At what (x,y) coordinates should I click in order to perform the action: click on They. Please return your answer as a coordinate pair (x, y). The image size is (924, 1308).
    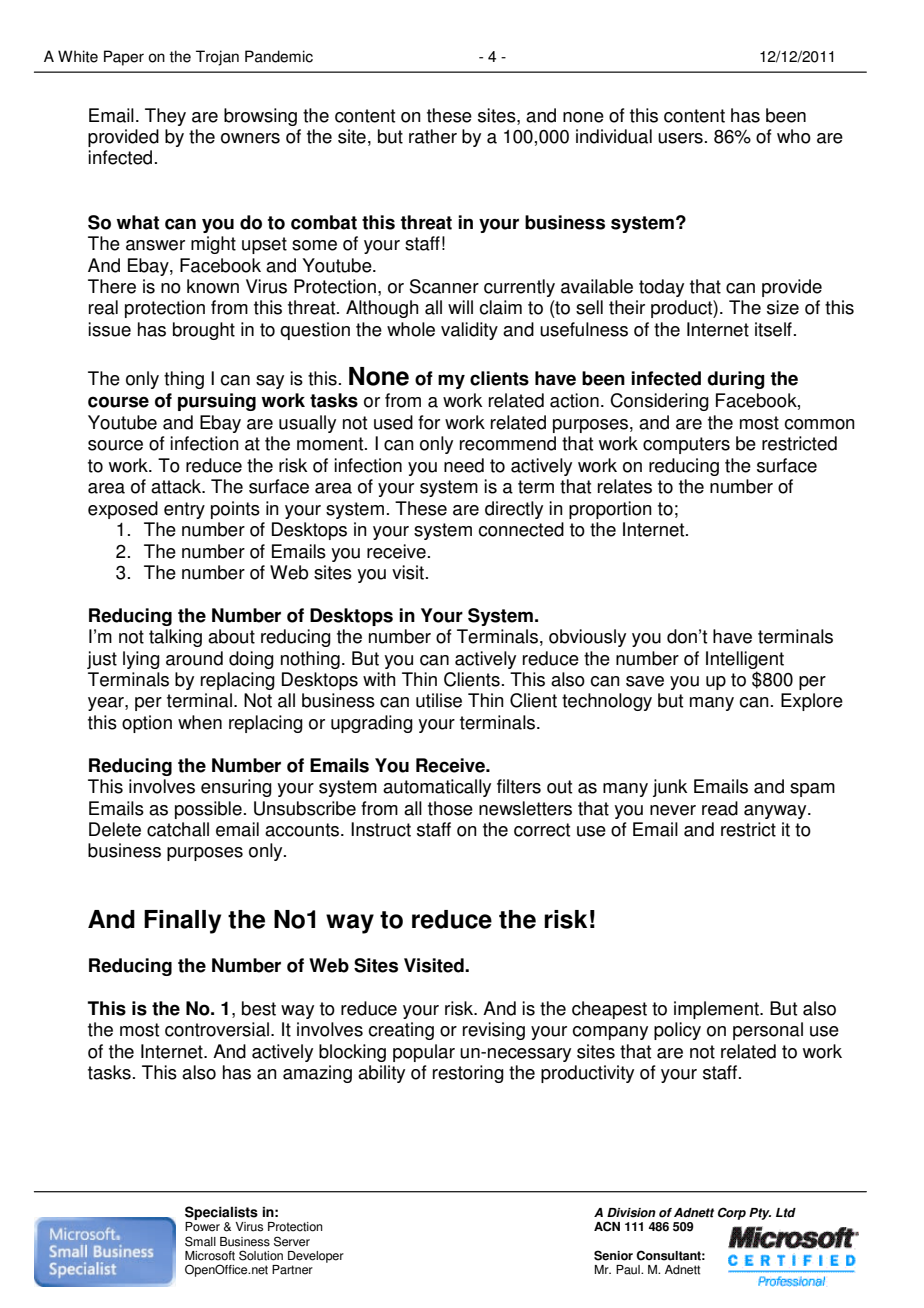
    Looking at the image, I should click on (165, 117).
